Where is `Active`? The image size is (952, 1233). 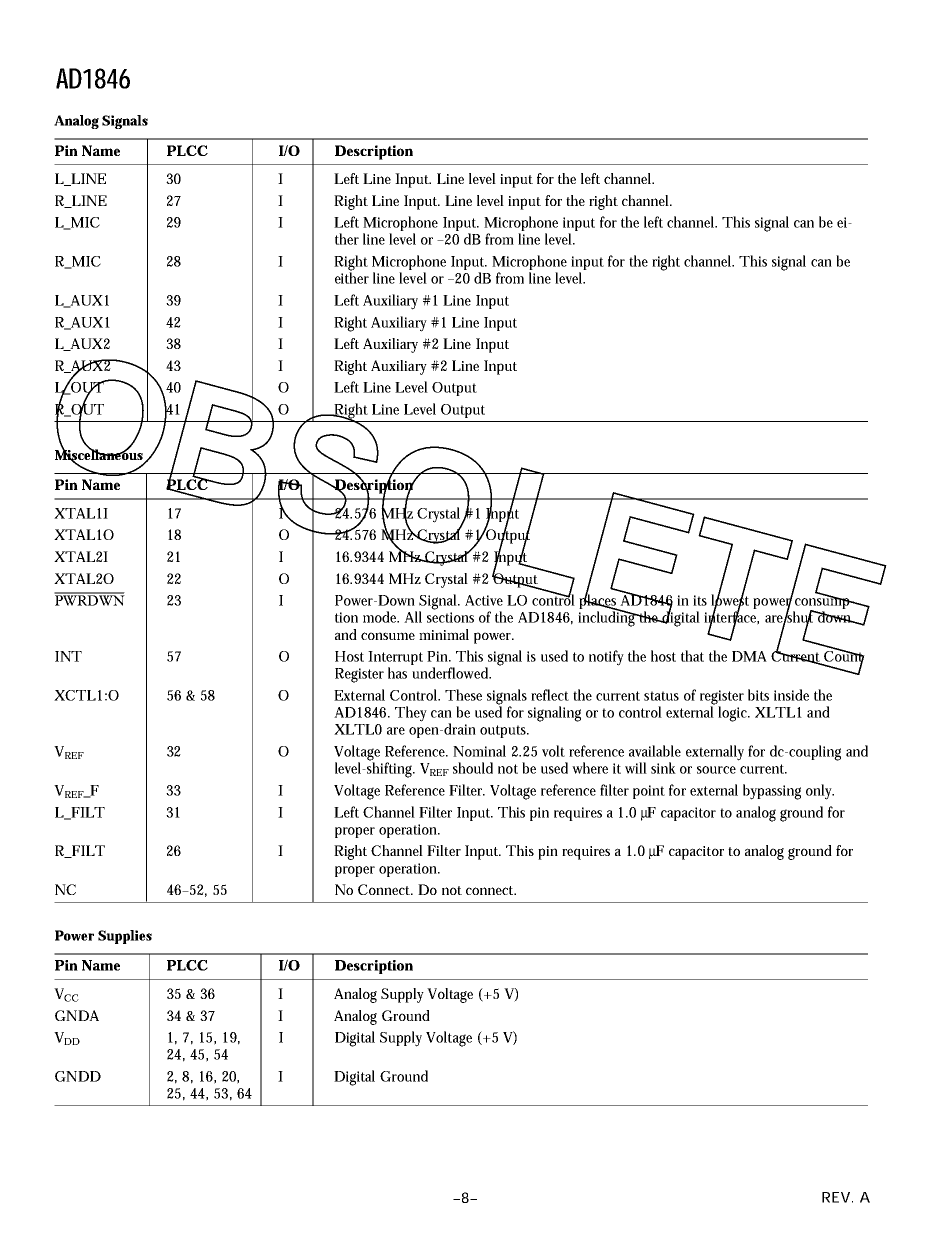 Active is located at coordinates (484, 600).
